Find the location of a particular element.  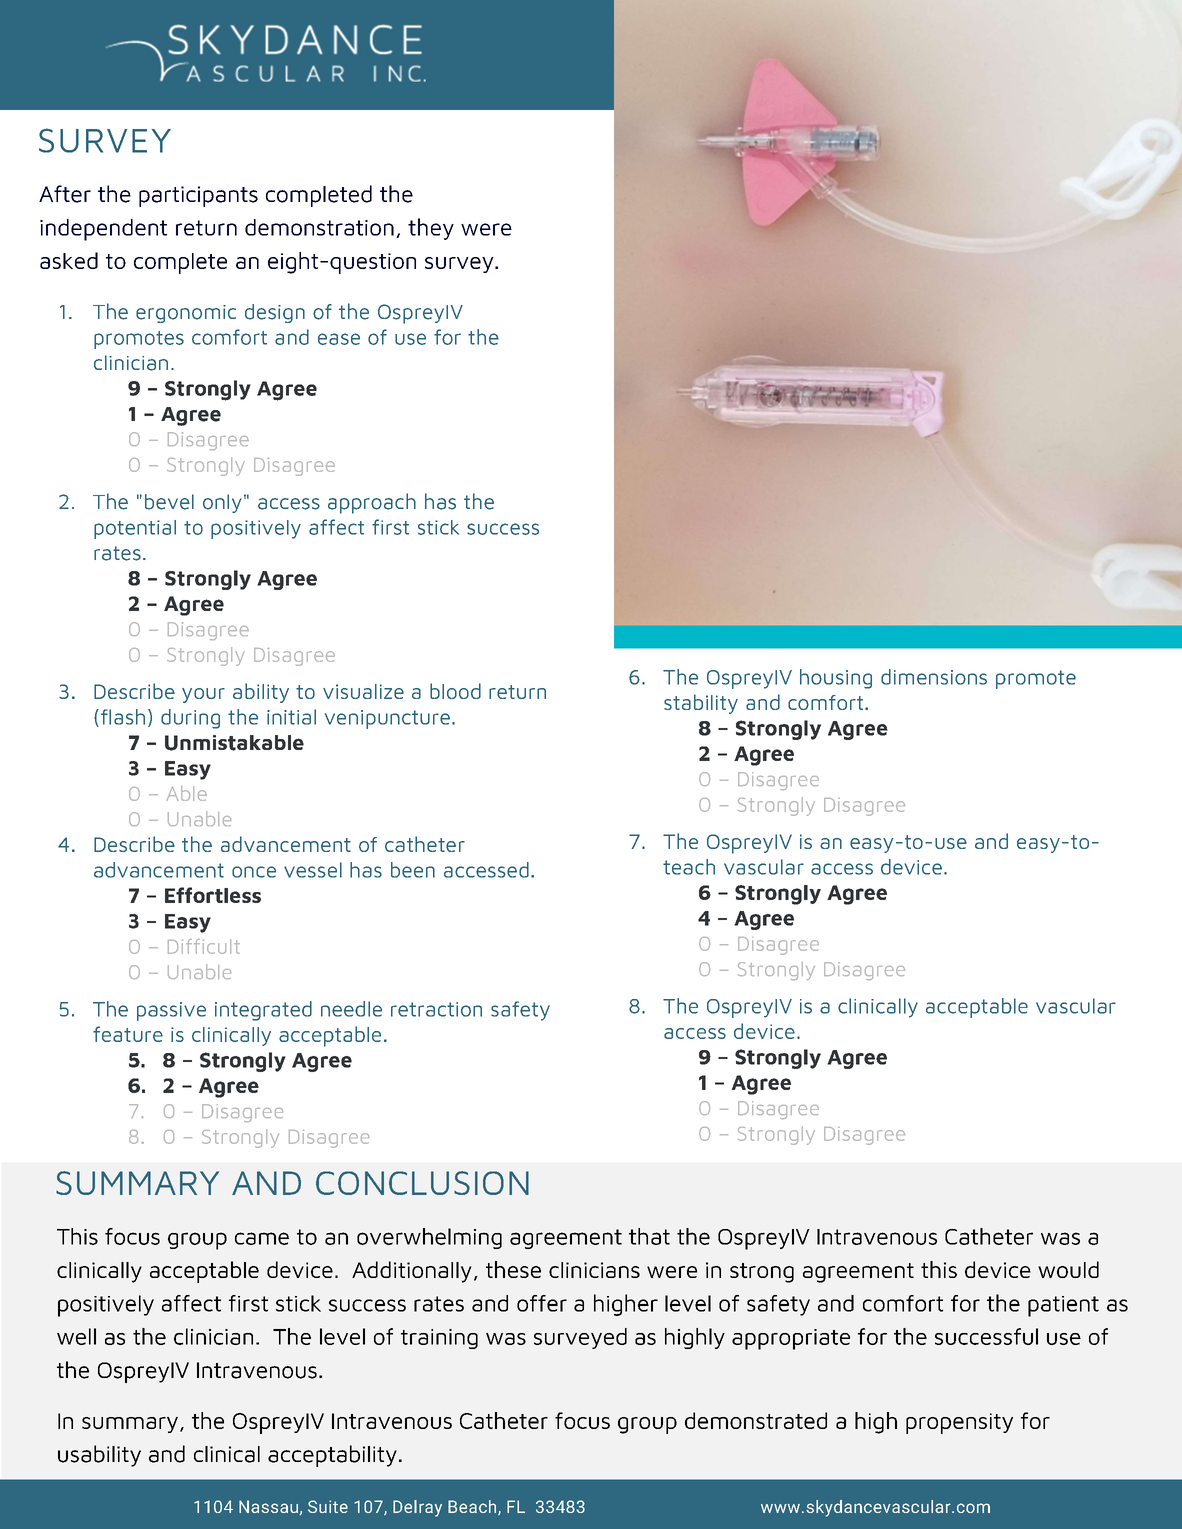

patient is located at coordinates (1063, 1306).
